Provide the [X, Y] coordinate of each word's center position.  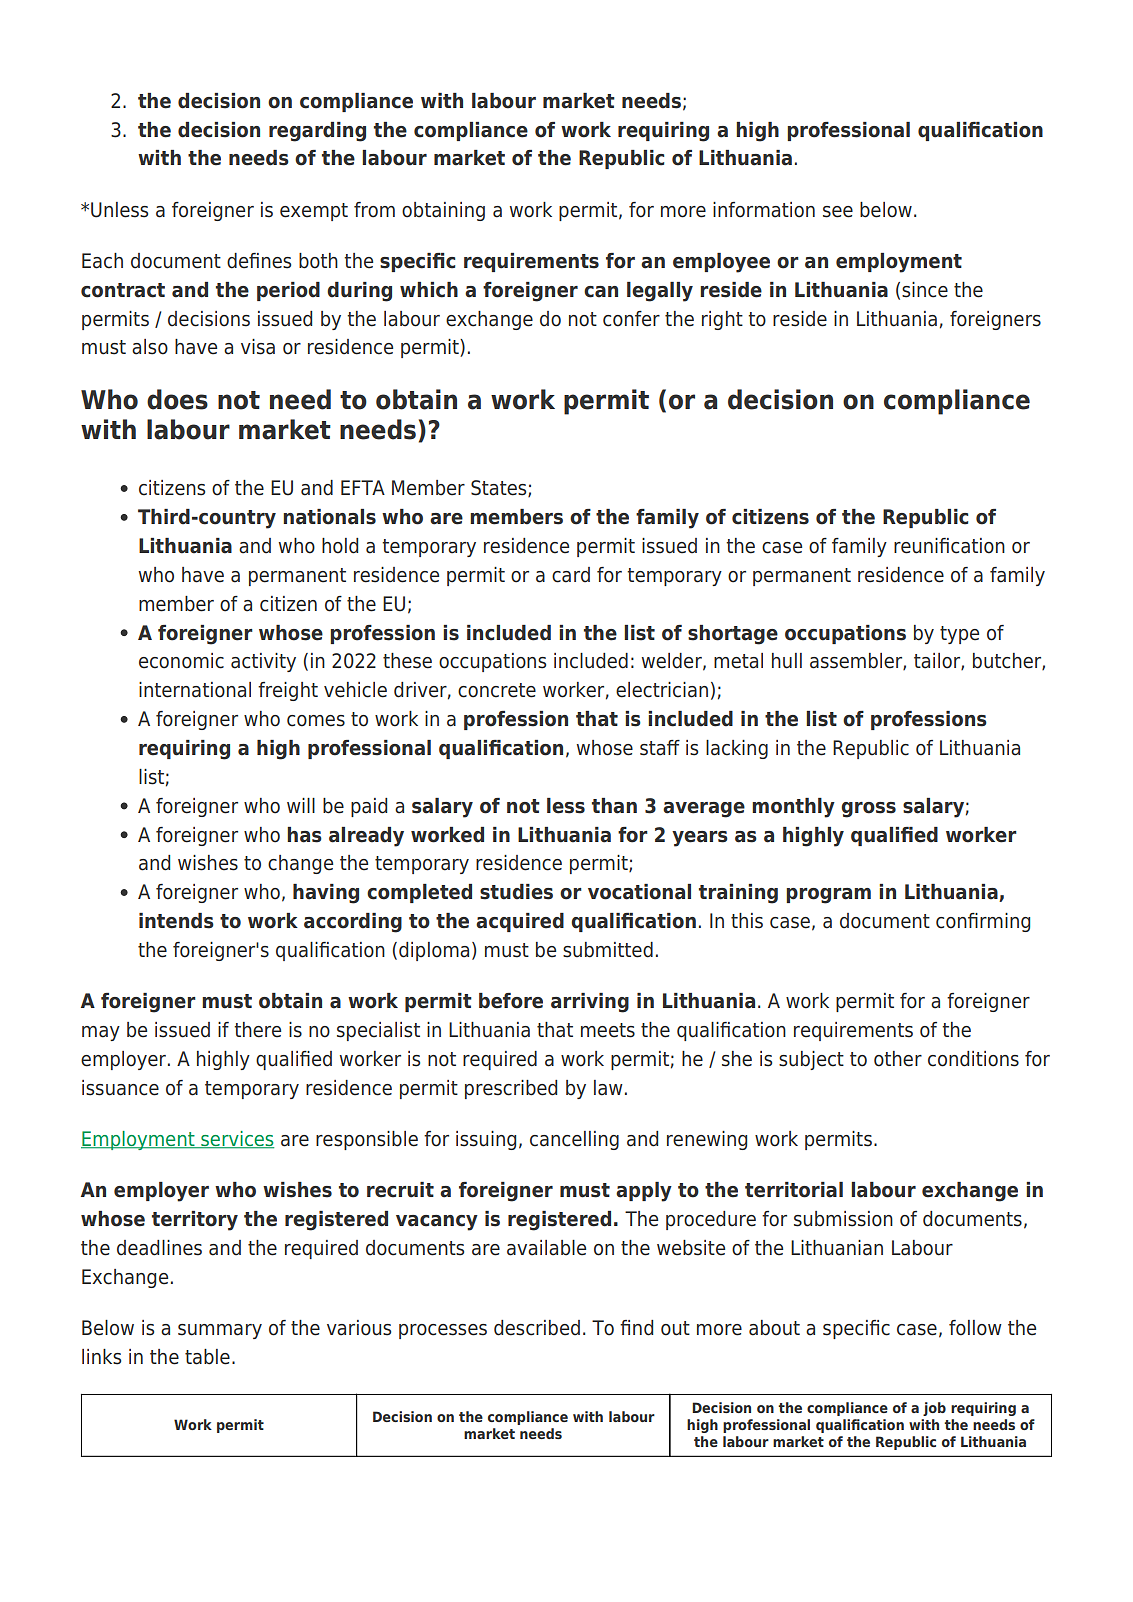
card [571, 575]
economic [181, 661]
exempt [314, 212]
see [838, 212]
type [959, 635]
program [828, 896]
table [207, 1357]
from [374, 210]
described [537, 1328]
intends [176, 921]
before [511, 1001]
